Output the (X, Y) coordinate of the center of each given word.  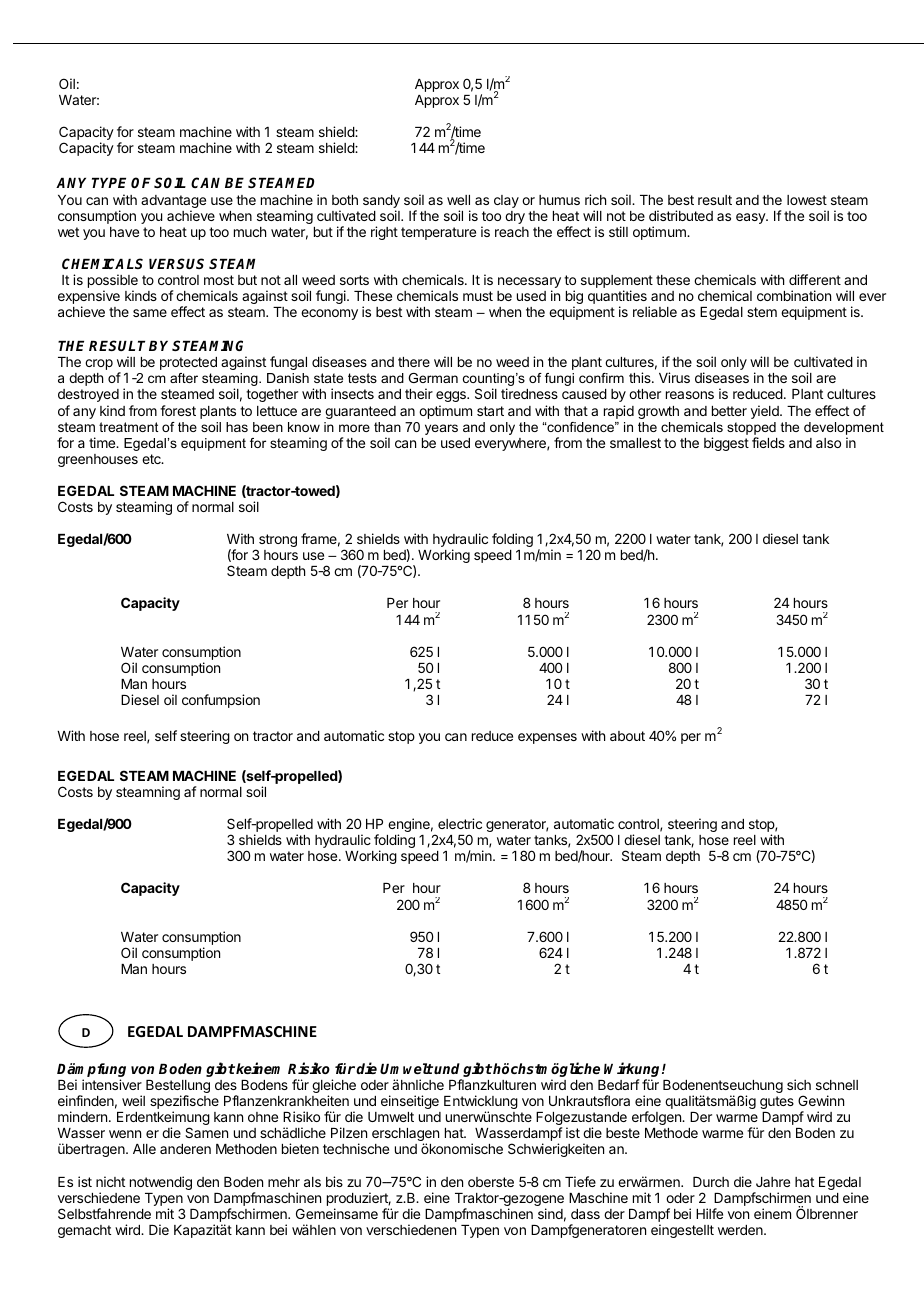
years (441, 429)
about (627, 736)
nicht (110, 1181)
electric (460, 823)
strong (278, 540)
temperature (438, 233)
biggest (726, 444)
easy (751, 218)
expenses (547, 738)
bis (334, 1181)
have (124, 232)
